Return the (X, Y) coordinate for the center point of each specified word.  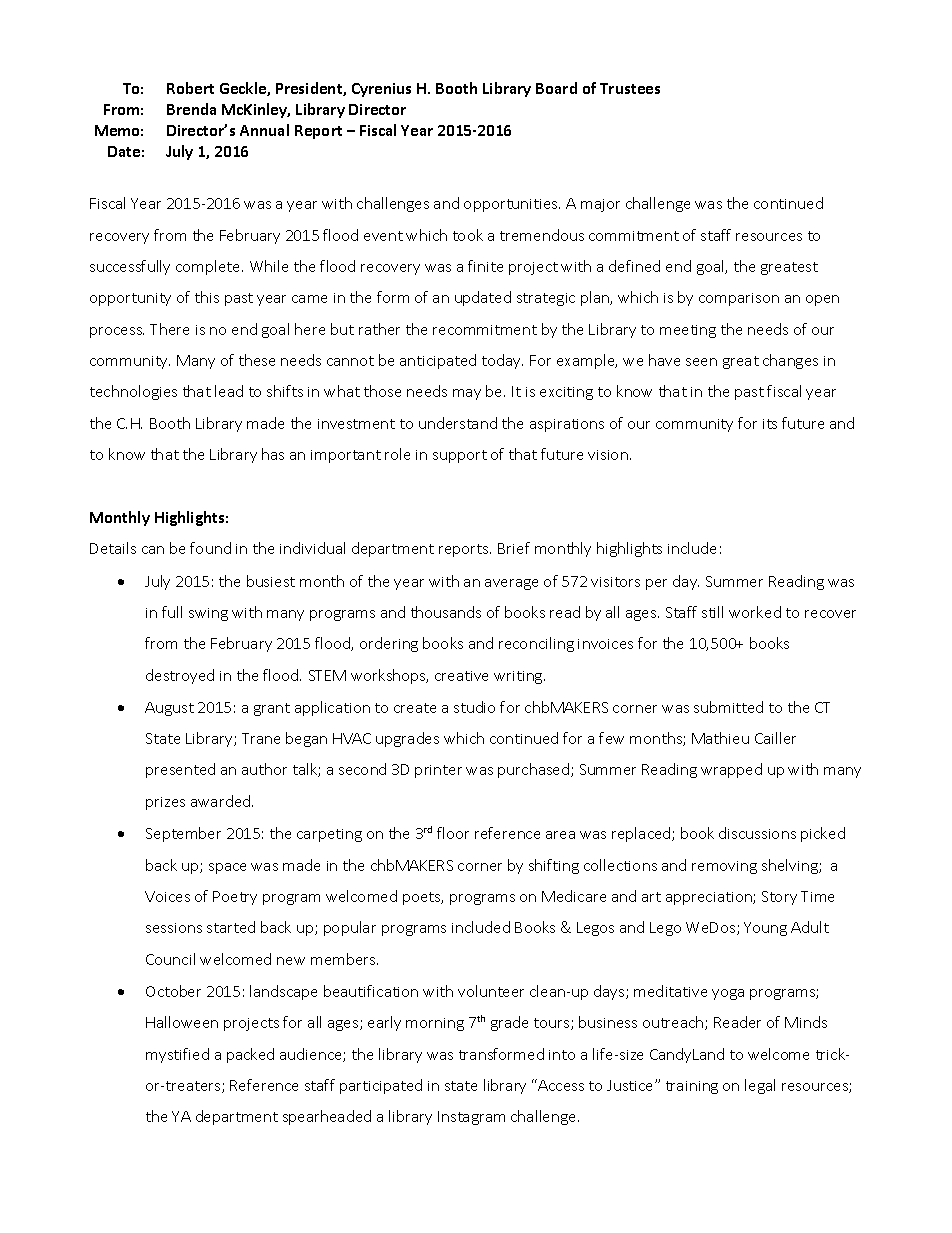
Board (556, 88)
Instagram (471, 1118)
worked (755, 612)
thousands (446, 612)
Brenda (191, 109)
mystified (177, 1055)
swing (208, 614)
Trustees (630, 88)
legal (760, 1086)
